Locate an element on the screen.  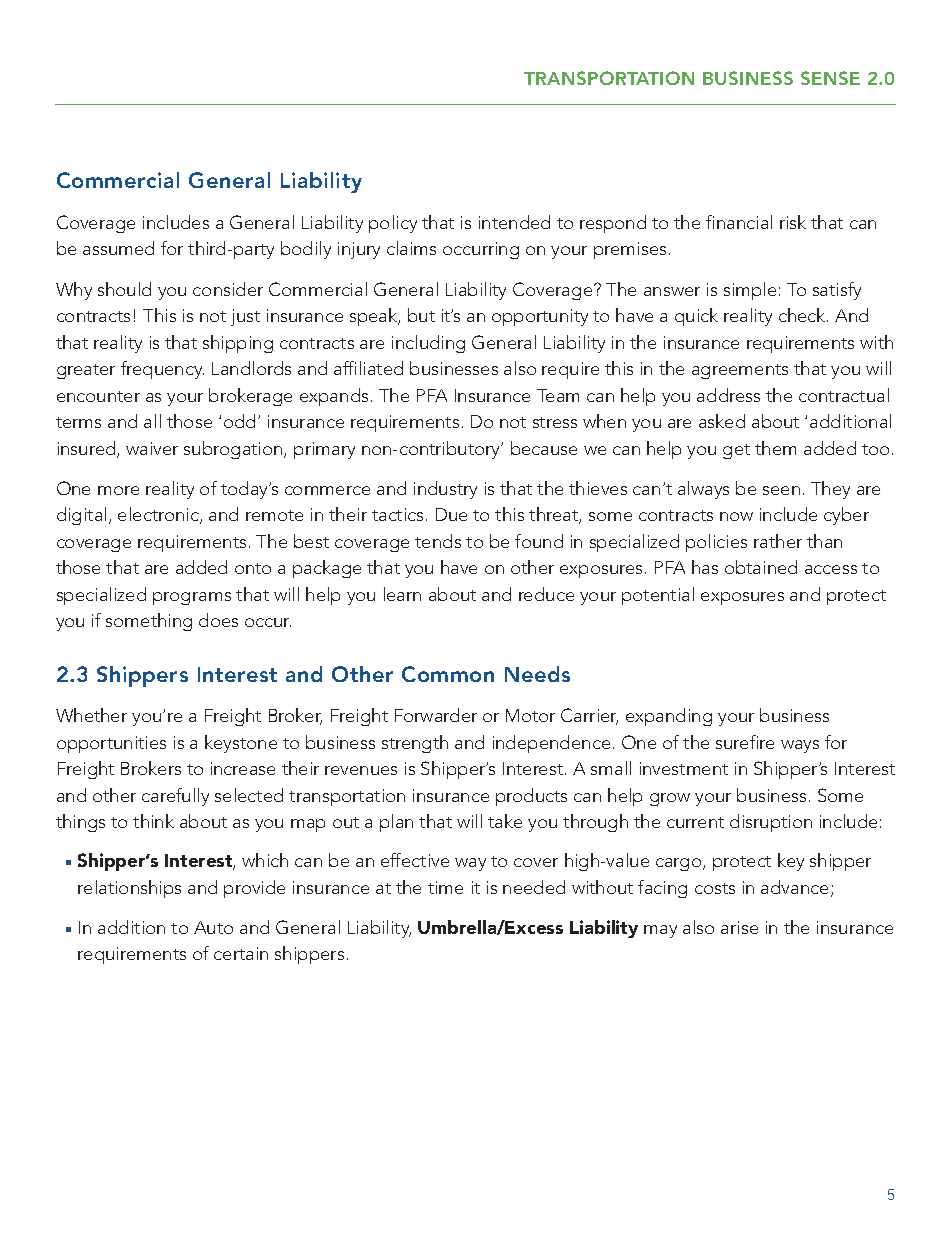
Auto is located at coordinates (213, 927).
